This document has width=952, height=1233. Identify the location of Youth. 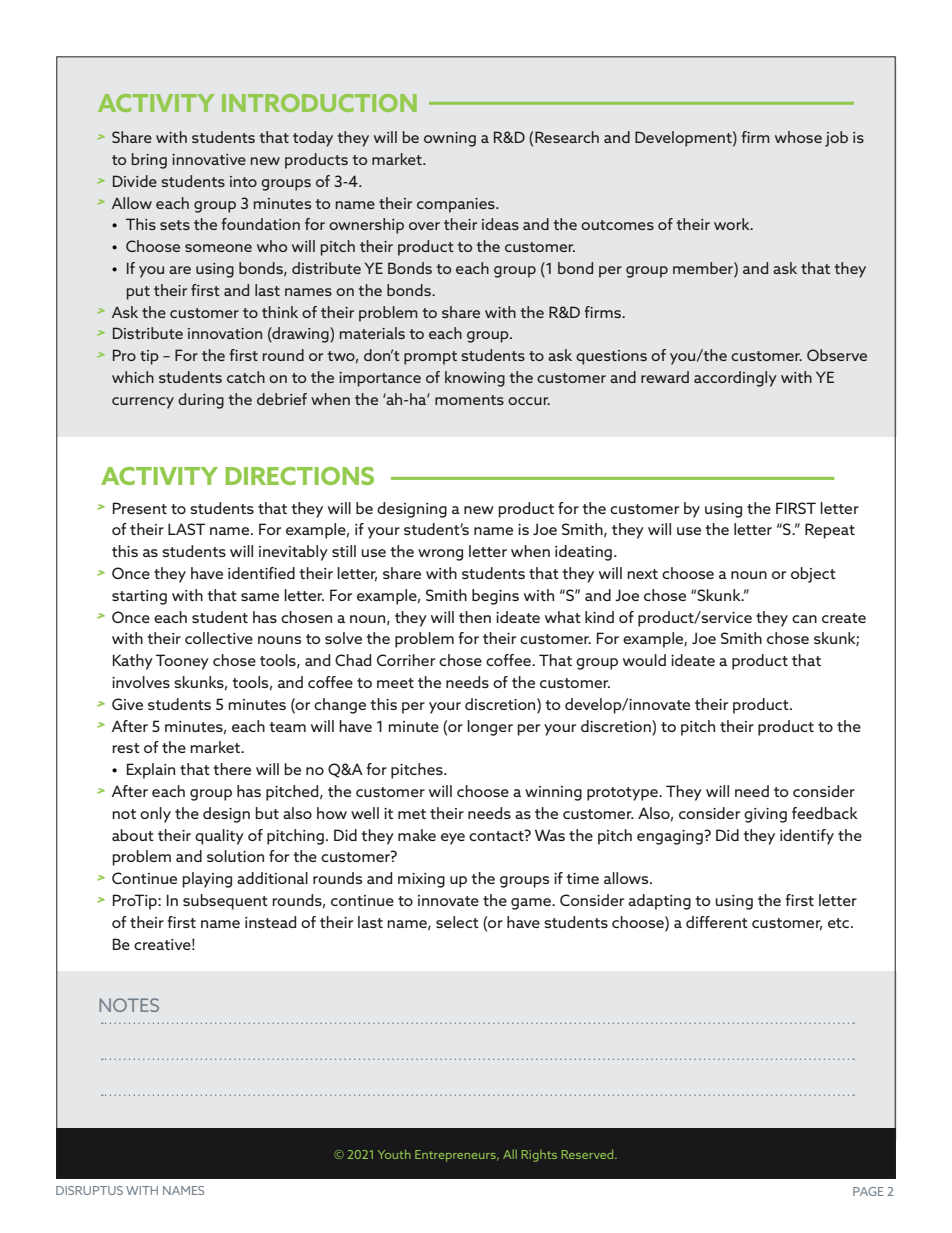
(394, 1154).
